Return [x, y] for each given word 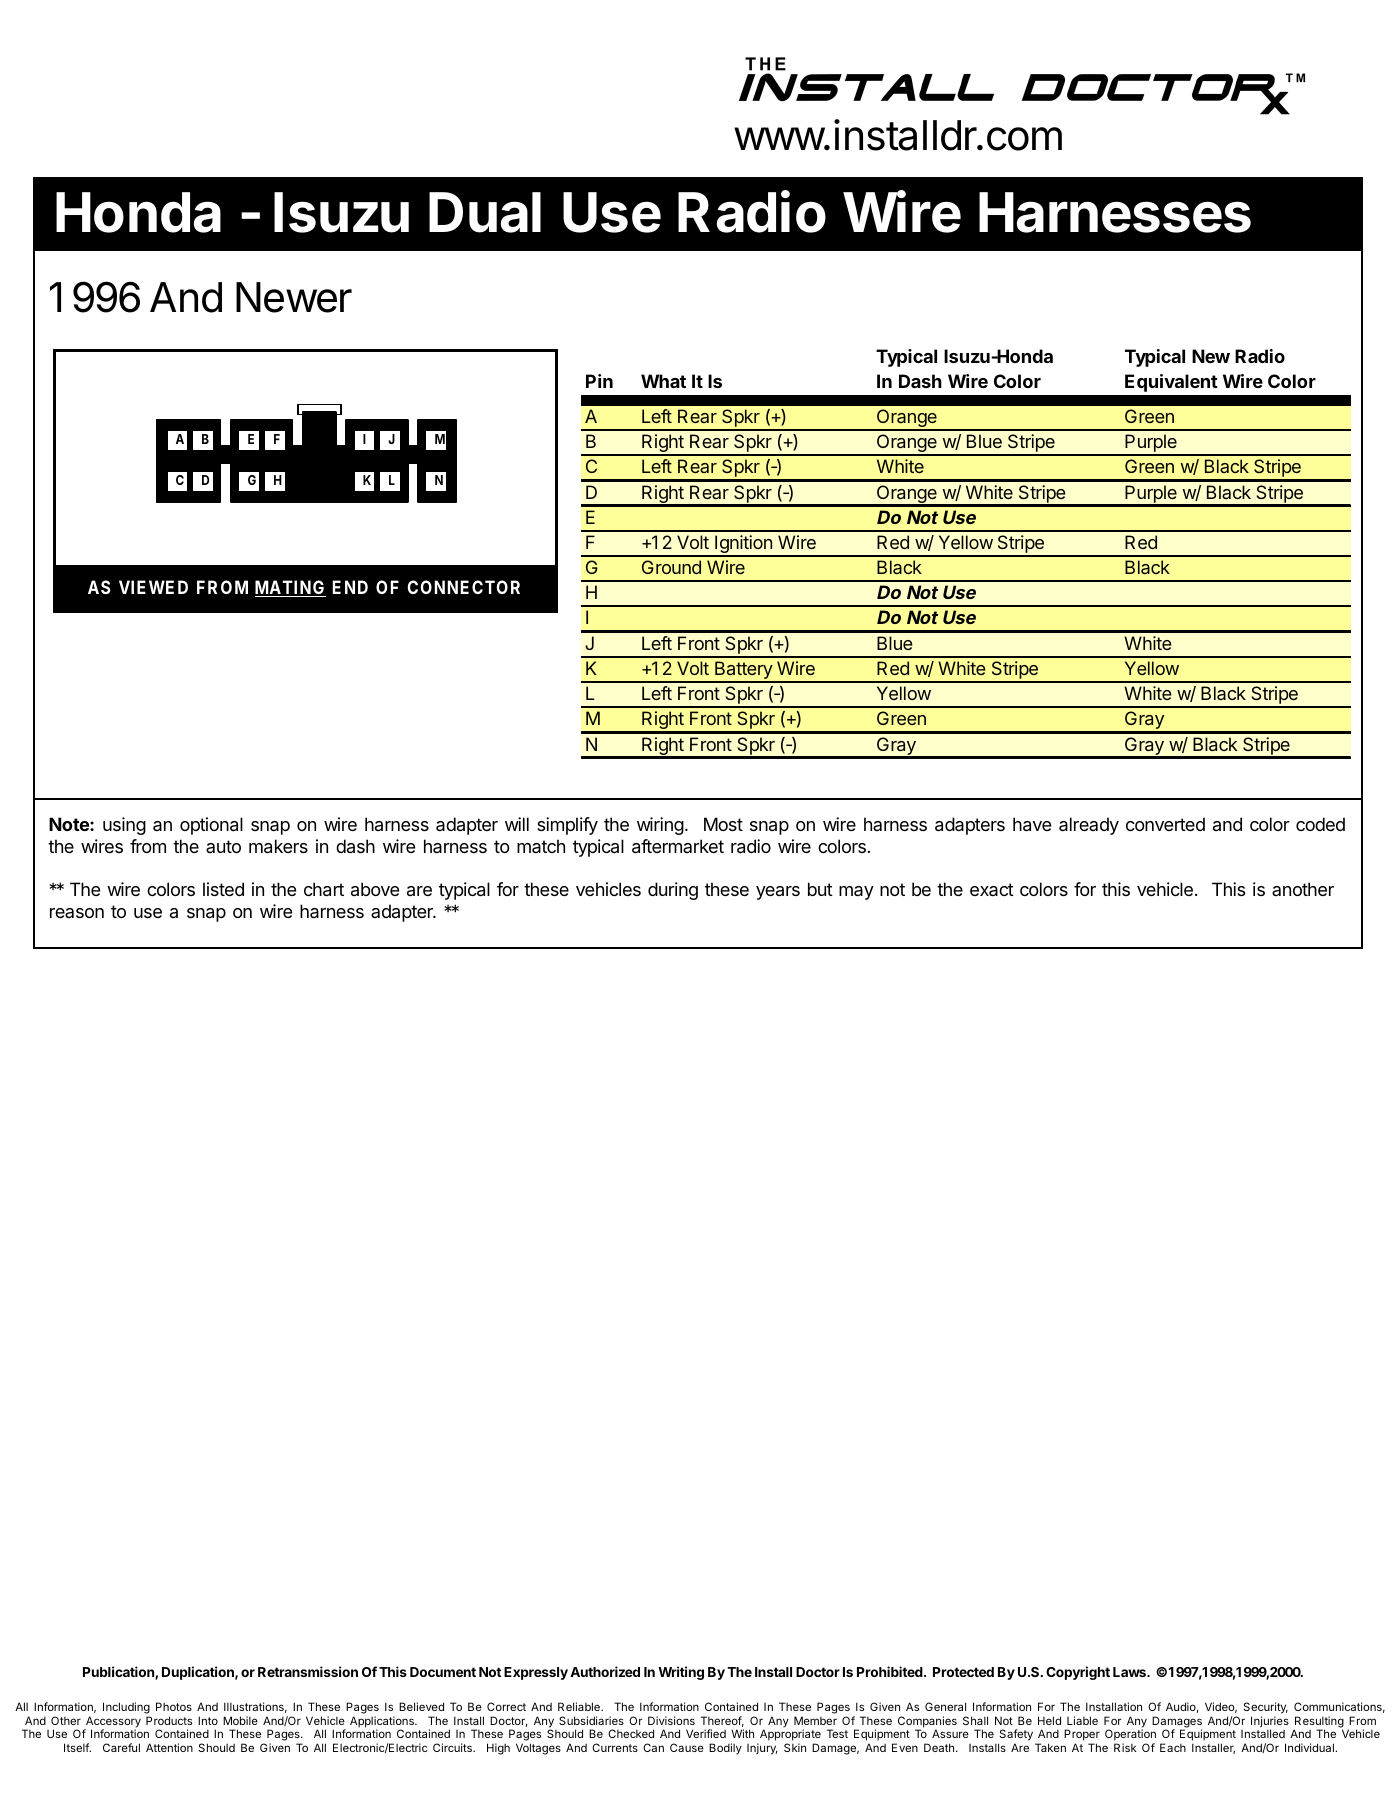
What [663, 381]
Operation [1130, 1736]
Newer [294, 297]
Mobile [240, 1720]
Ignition [743, 545]
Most [723, 824]
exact [992, 890]
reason [77, 913]
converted [1165, 824]
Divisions [671, 1720]
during [673, 891]
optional [211, 826]
